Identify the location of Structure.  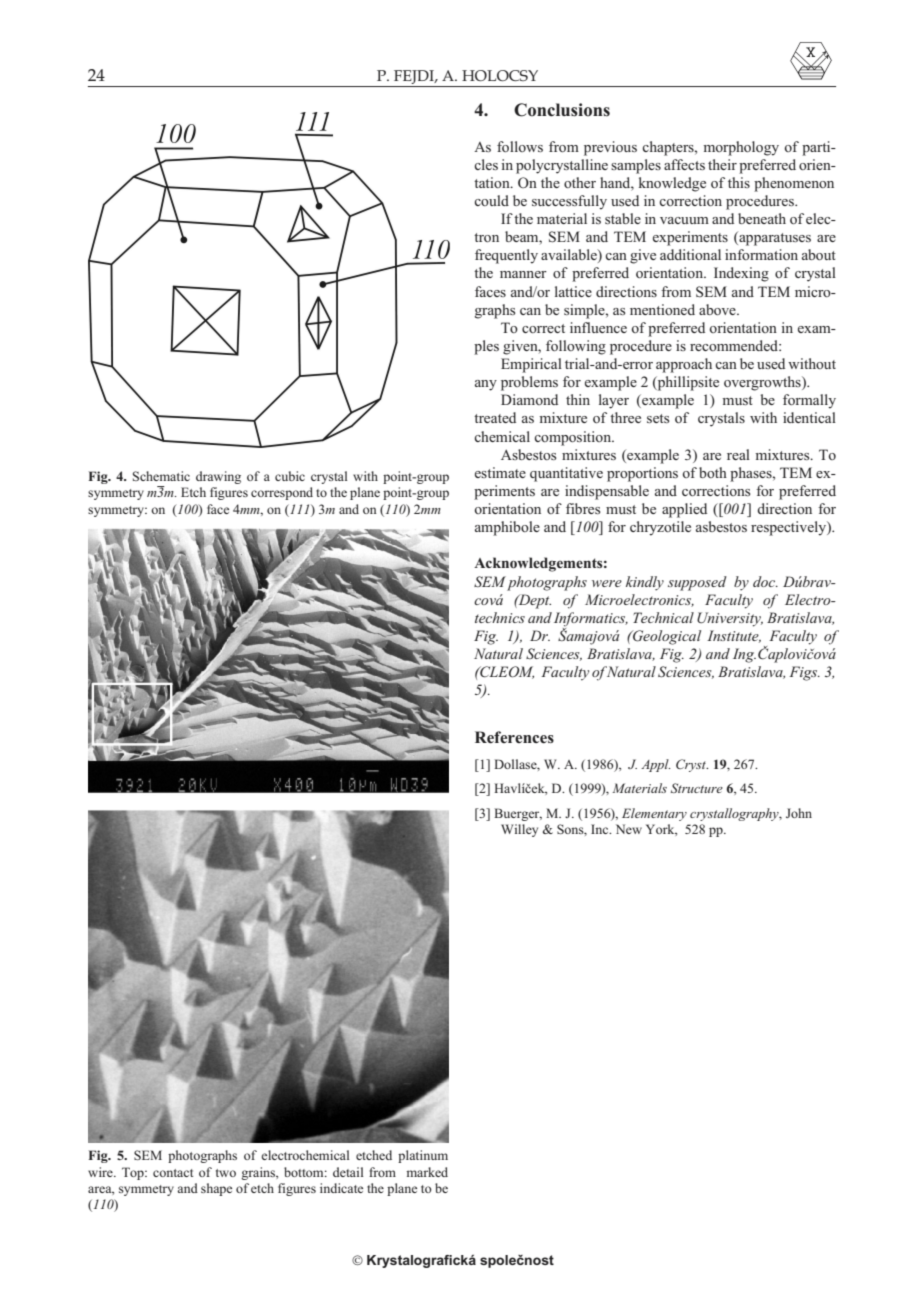
(697, 788).
